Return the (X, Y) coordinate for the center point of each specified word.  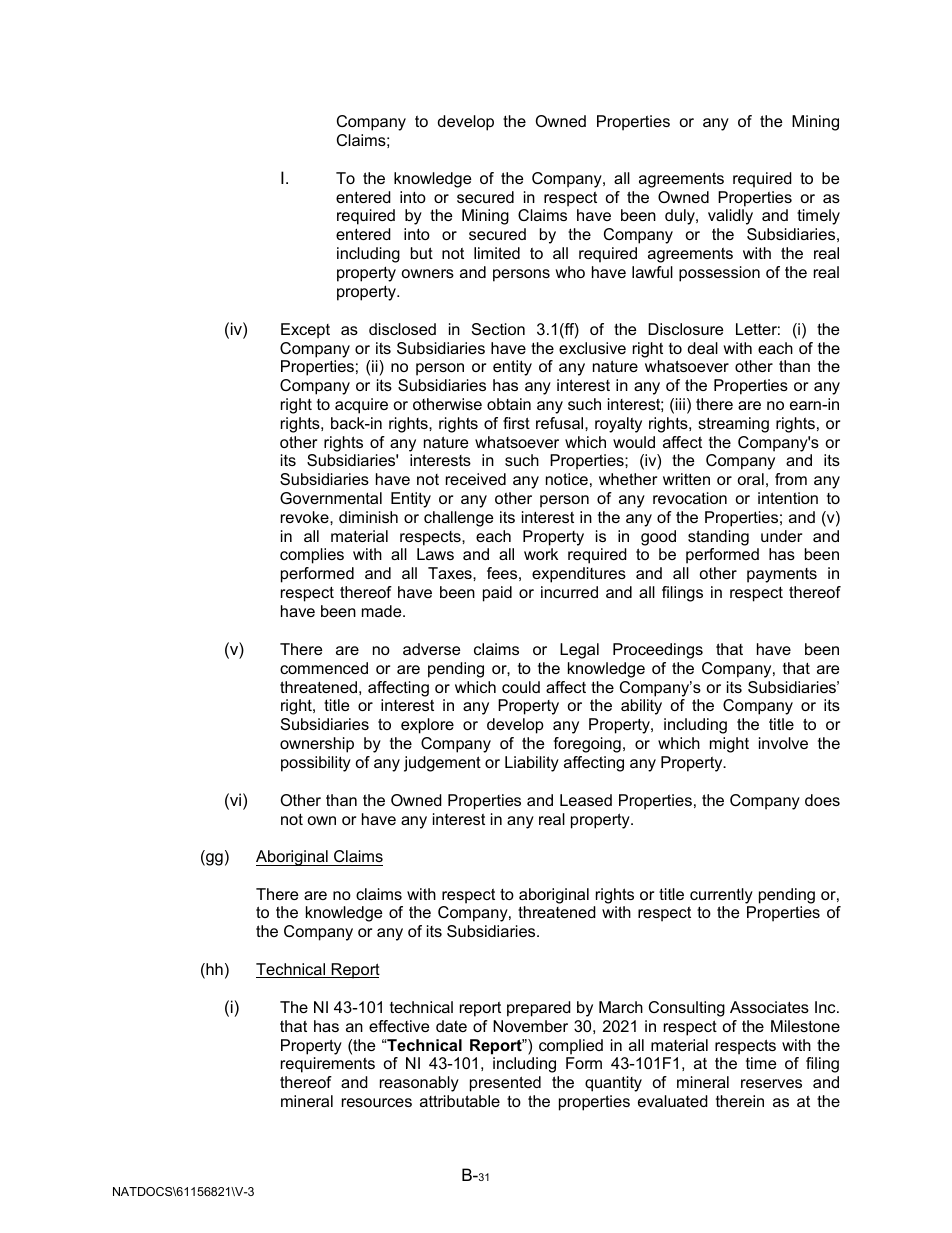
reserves (771, 1083)
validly (730, 217)
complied (571, 1047)
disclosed (402, 329)
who (570, 272)
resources (377, 1102)
